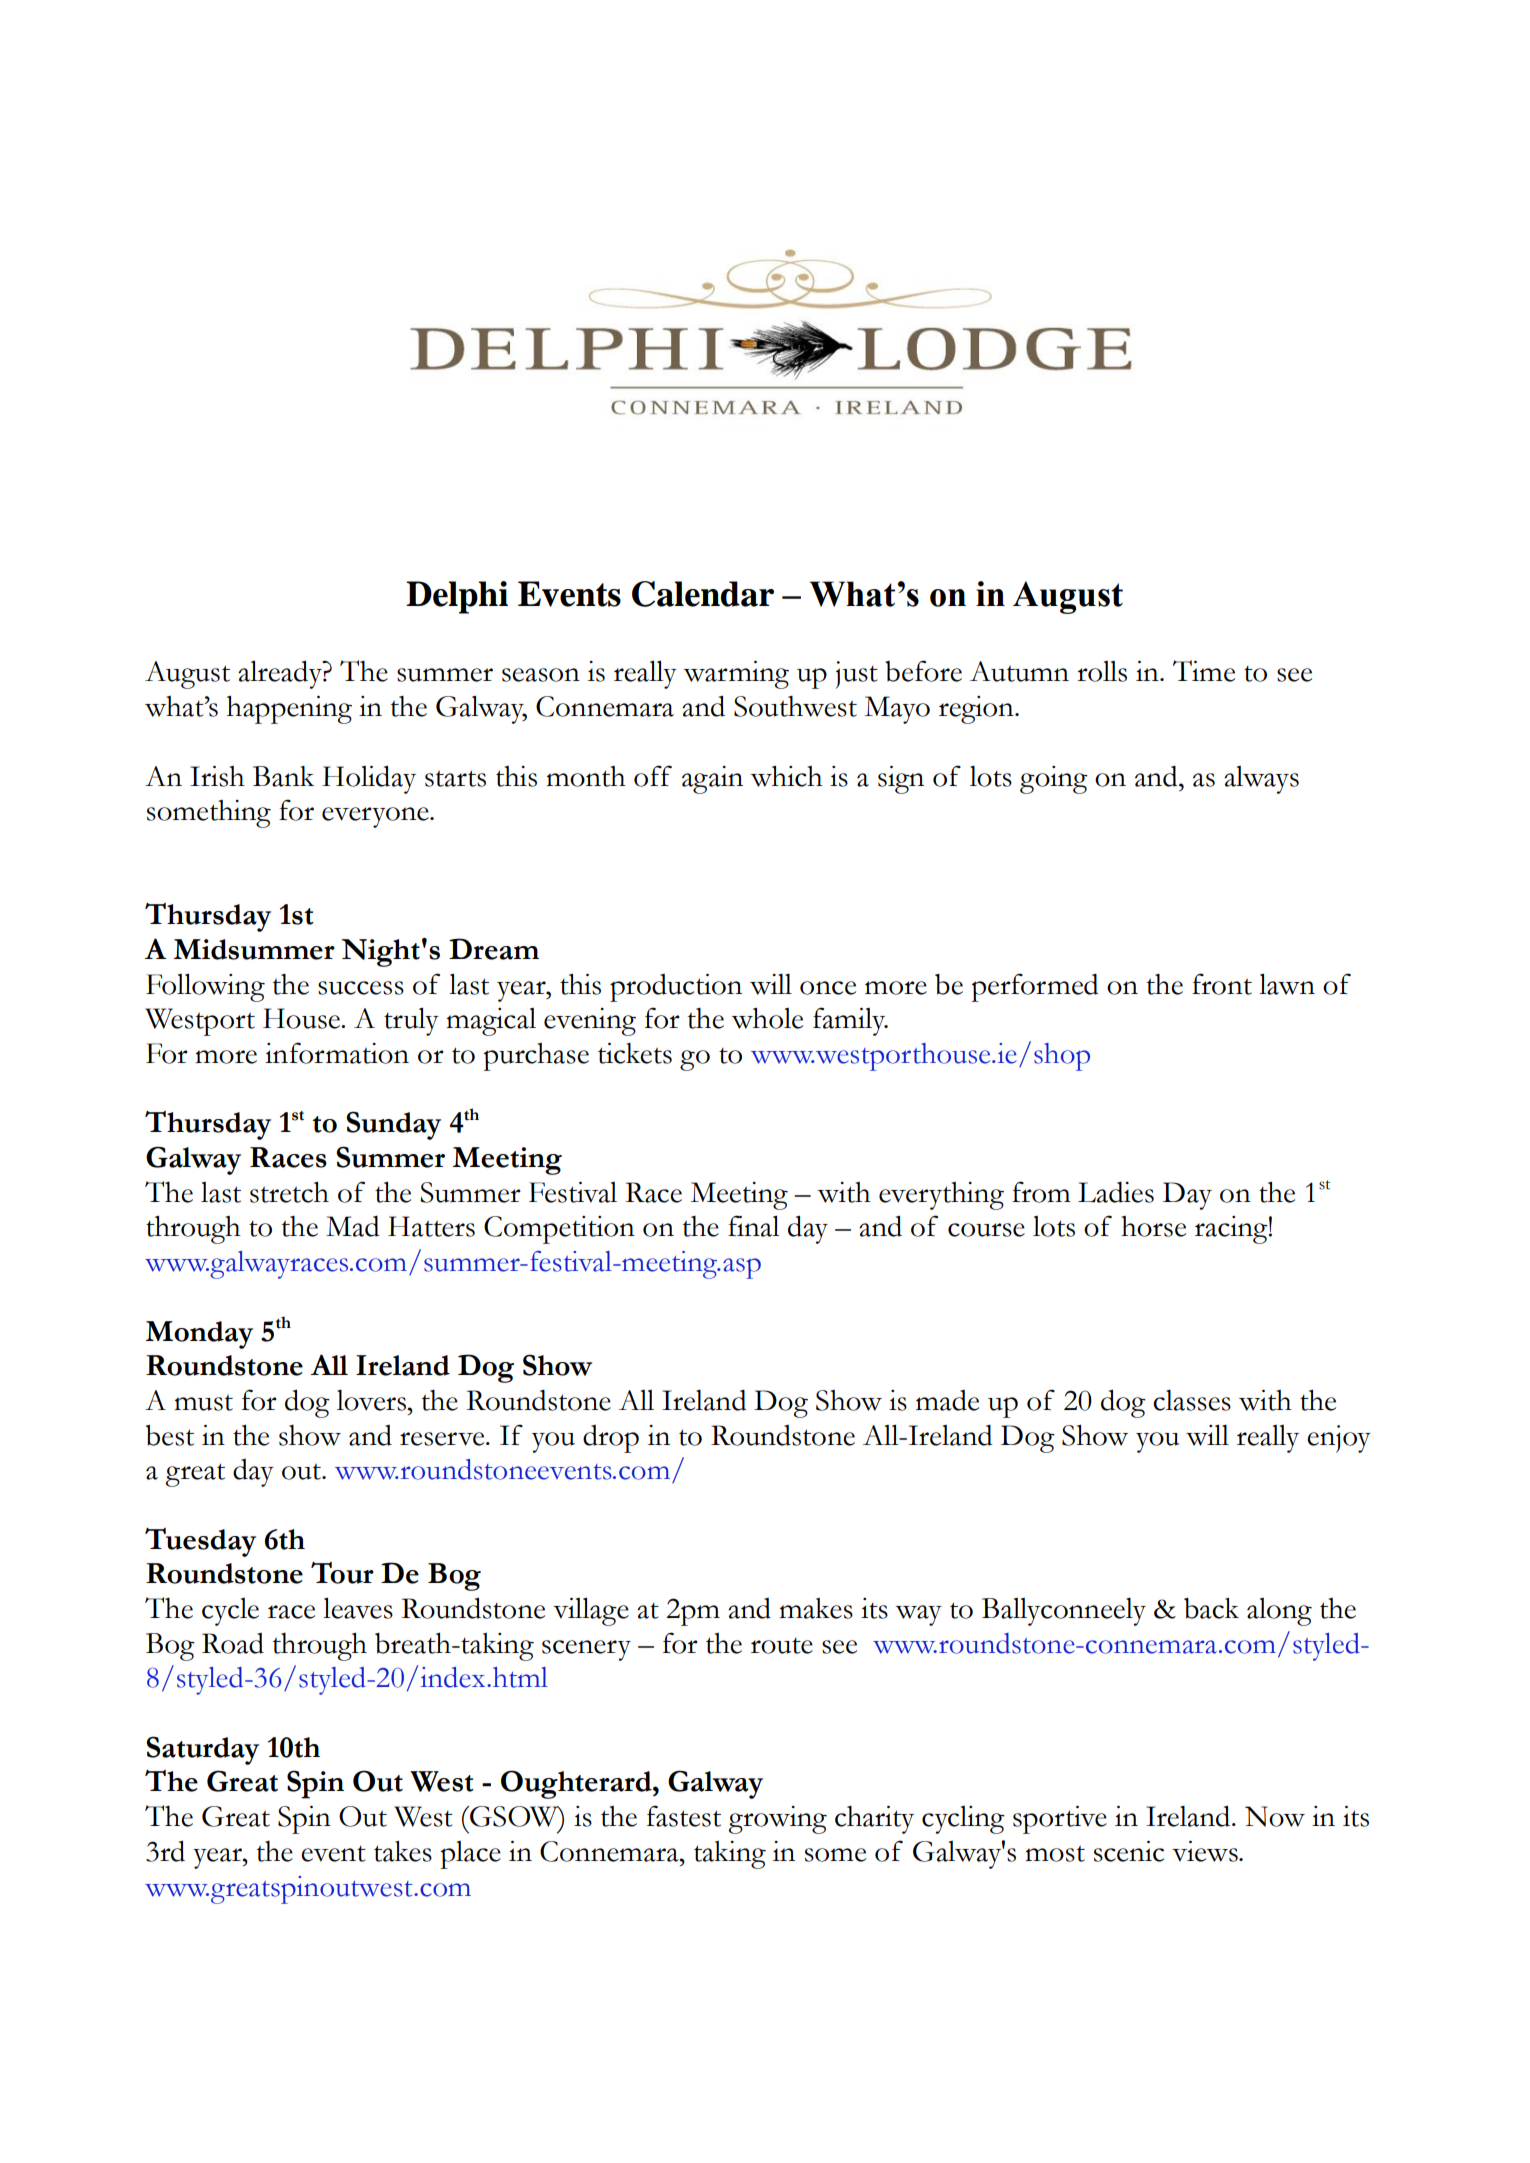 Image resolution: width=1530 pixels, height=2163 pixels. What do you see at coordinates (1206, 1851) in the image?
I see `views` at bounding box center [1206, 1851].
